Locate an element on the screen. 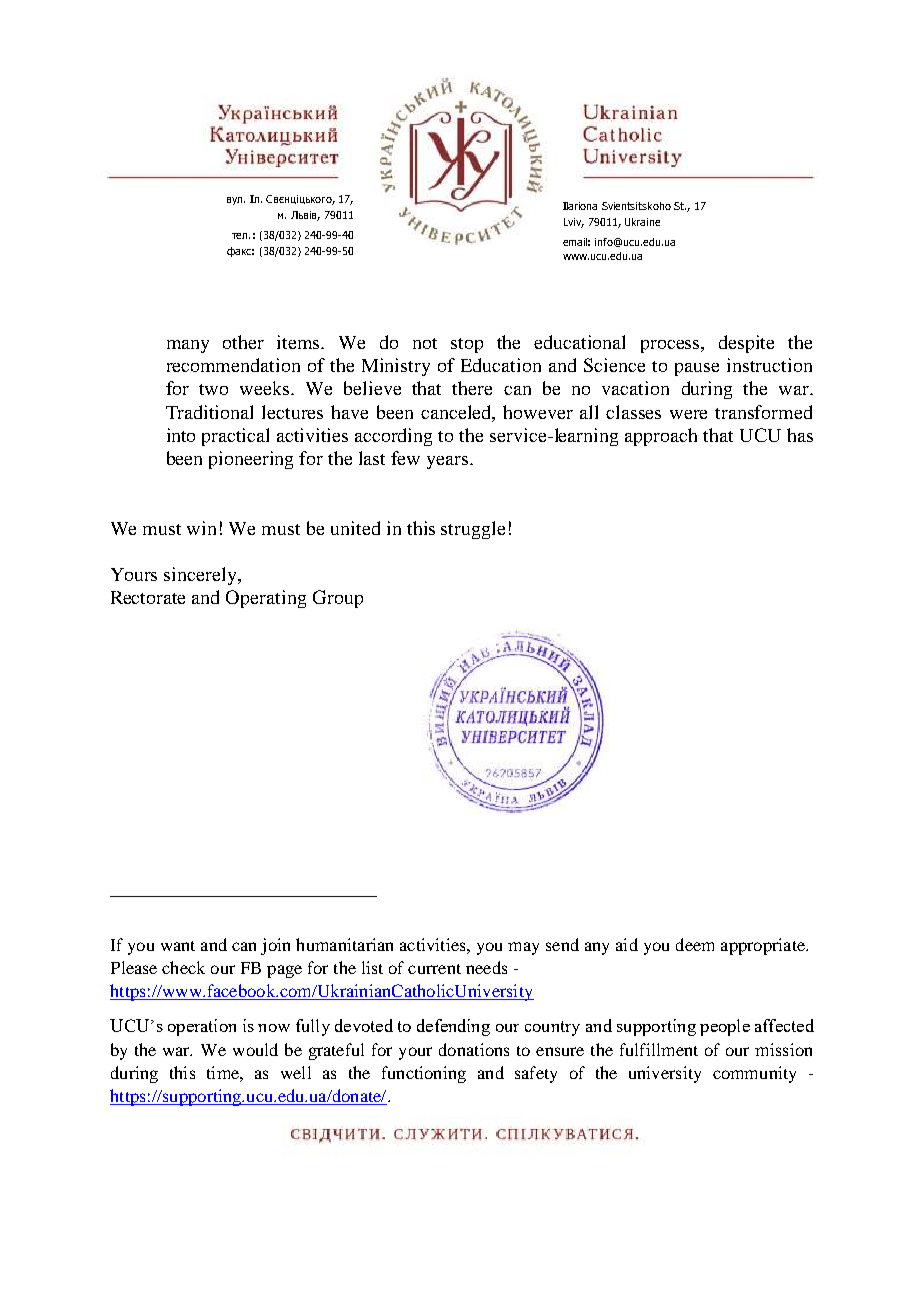 The image size is (924, 1308). Ukraine is located at coordinates (642, 222).
